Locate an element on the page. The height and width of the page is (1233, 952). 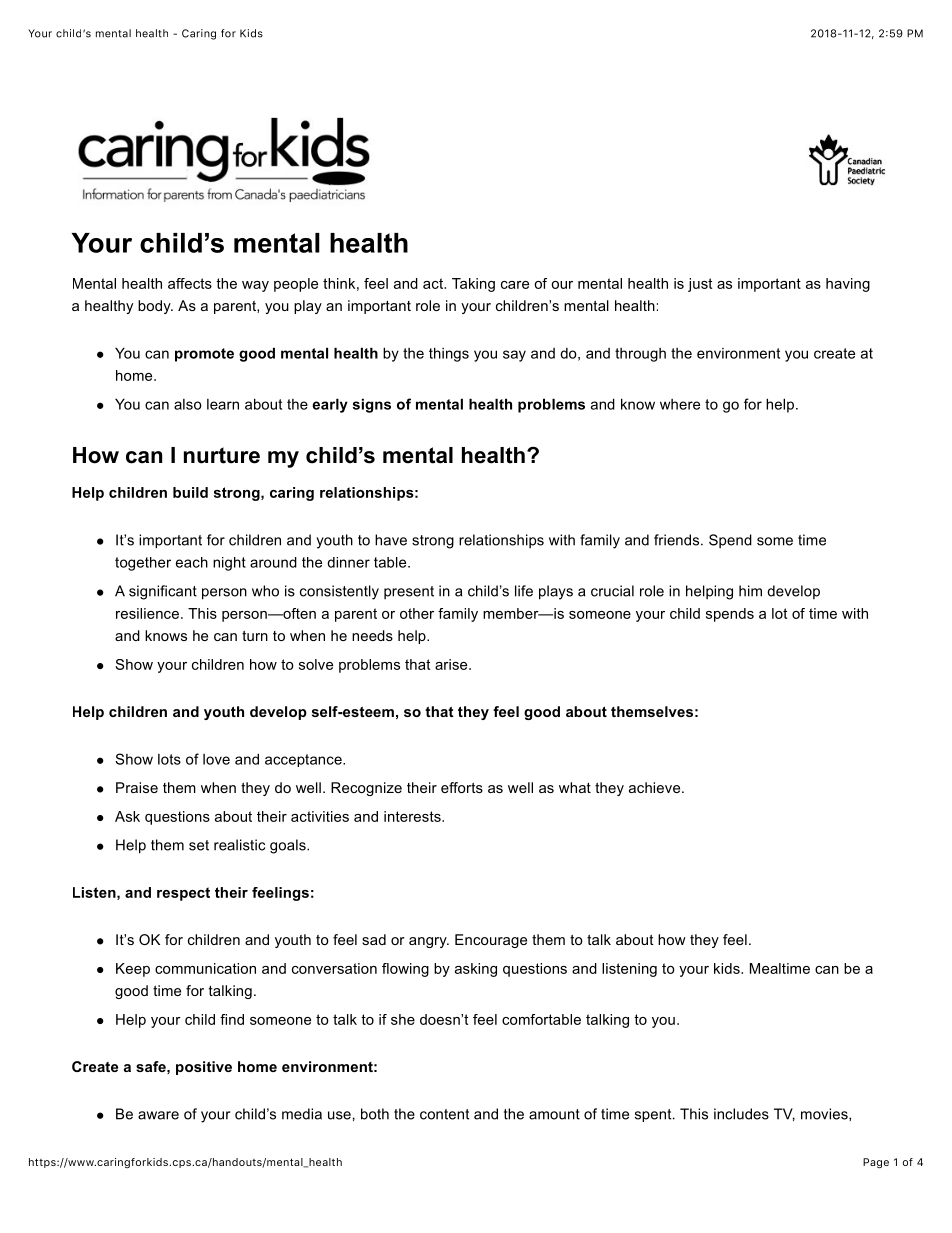
achieve is located at coordinates (656, 787).
